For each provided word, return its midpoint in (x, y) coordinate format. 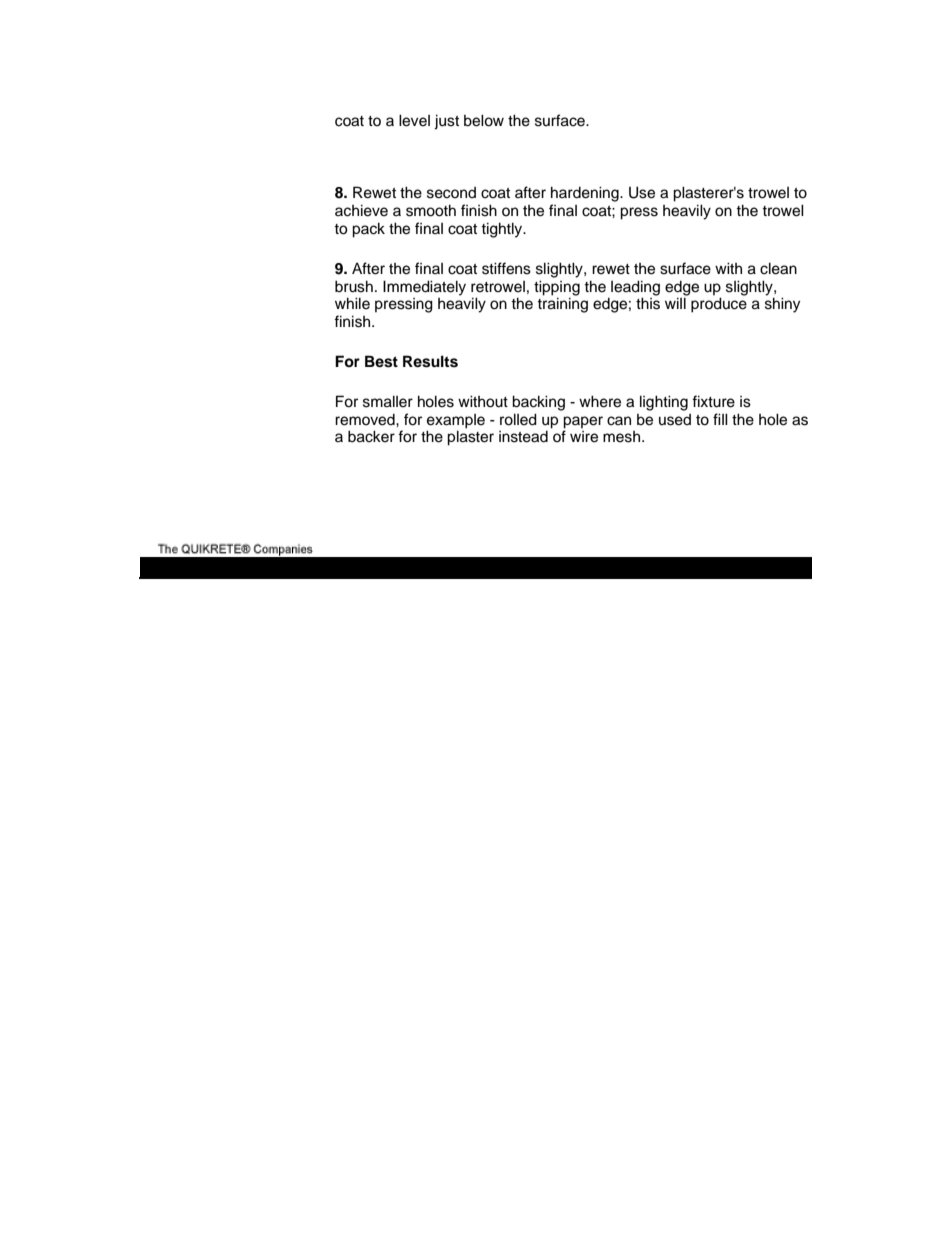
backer (371, 436)
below (484, 120)
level (414, 120)
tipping (557, 288)
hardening (586, 194)
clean (778, 268)
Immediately (424, 288)
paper (583, 422)
